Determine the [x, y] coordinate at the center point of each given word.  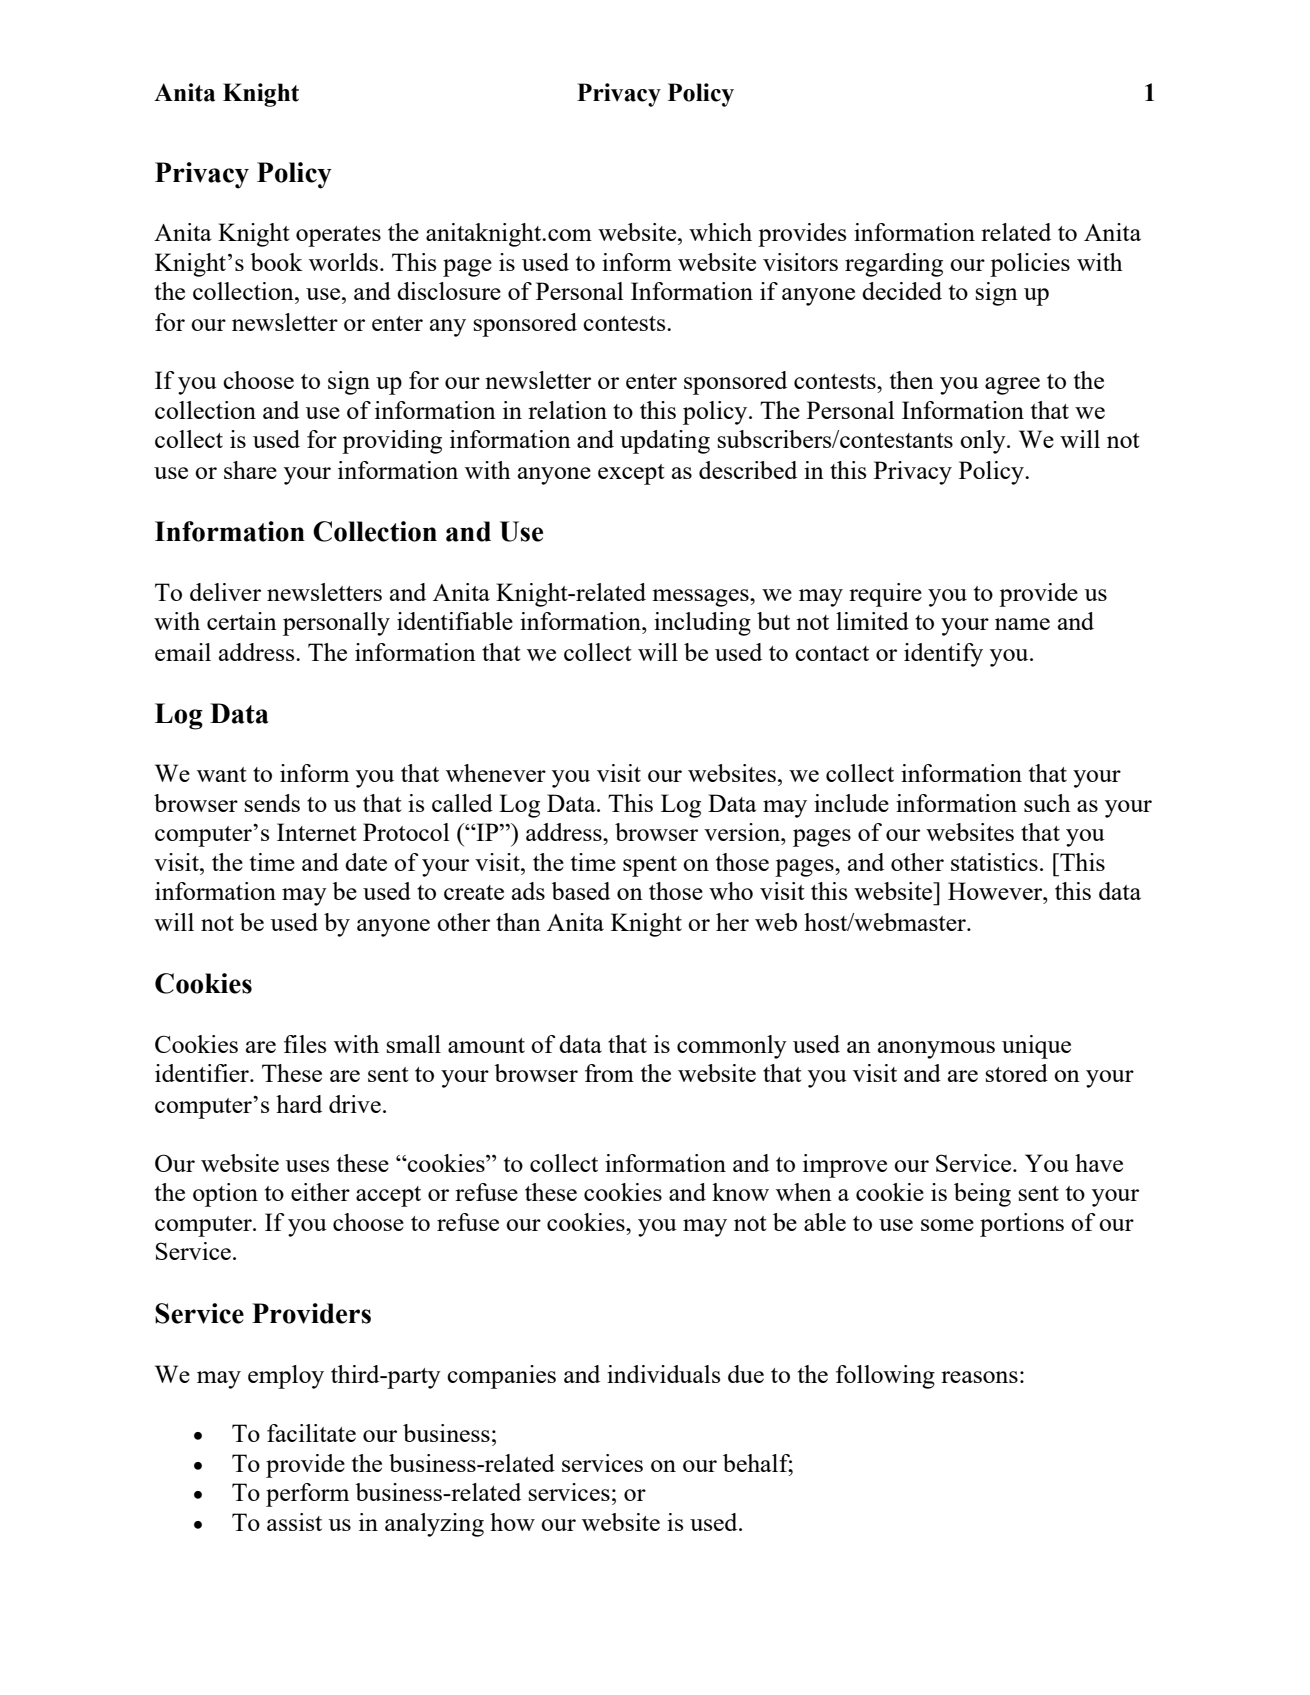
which [720, 232]
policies [1030, 265]
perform [307, 1495]
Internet [317, 832]
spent [650, 866]
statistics [994, 862]
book [276, 262]
